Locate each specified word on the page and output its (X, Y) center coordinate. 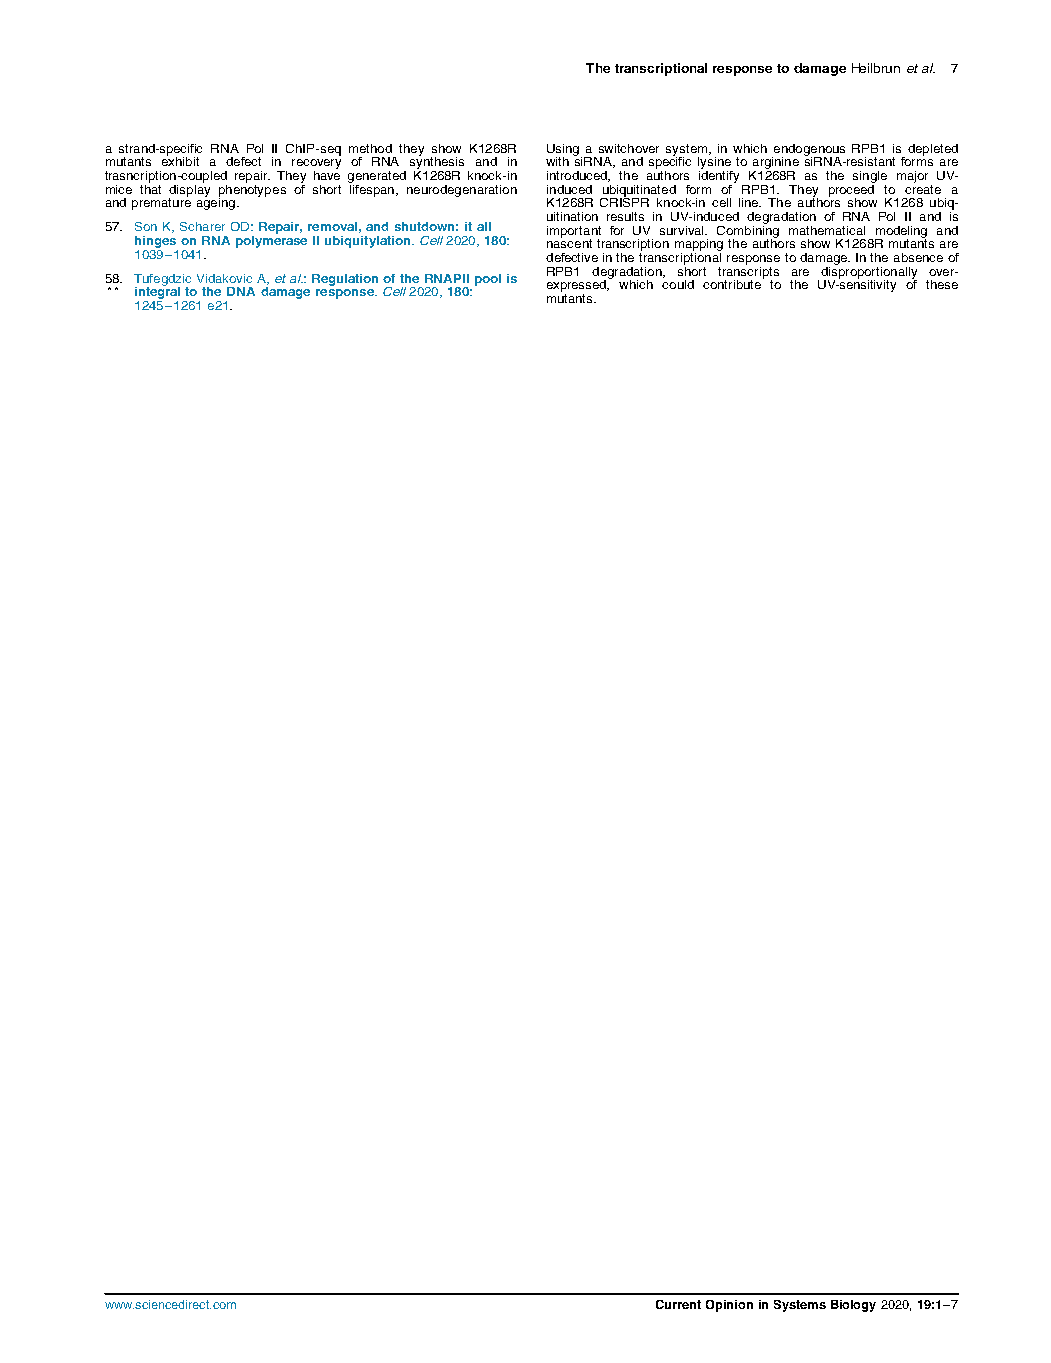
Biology (853, 1306)
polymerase (271, 240)
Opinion (729, 1306)
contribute (733, 283)
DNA (241, 291)
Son (146, 226)
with (557, 161)
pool (488, 280)
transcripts (748, 272)
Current (678, 1304)
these (942, 284)
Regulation (345, 280)
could (678, 284)
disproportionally (869, 272)
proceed (852, 190)
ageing (216, 203)
